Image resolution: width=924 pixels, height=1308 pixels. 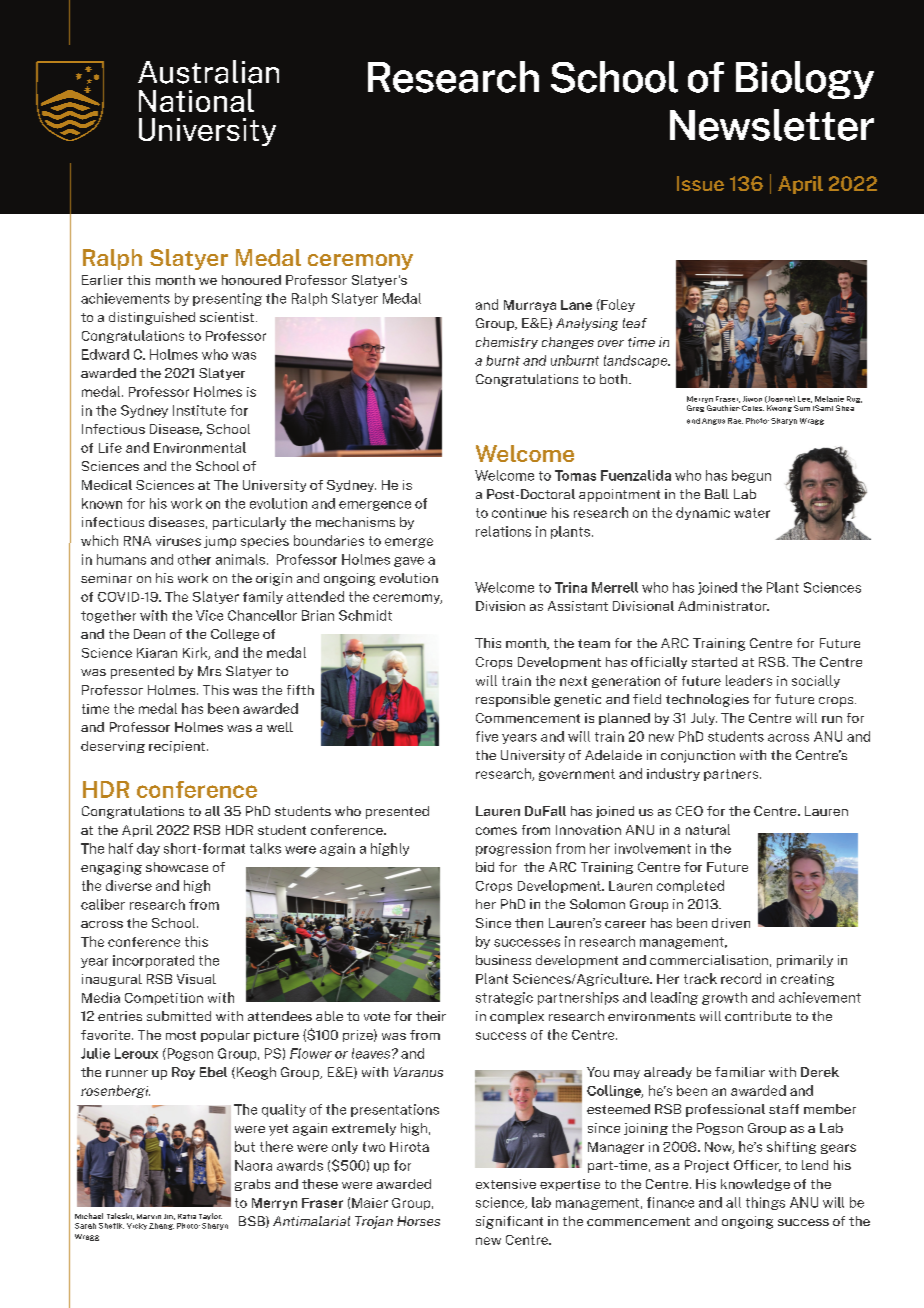 I want to click on then, so click(x=529, y=923).
